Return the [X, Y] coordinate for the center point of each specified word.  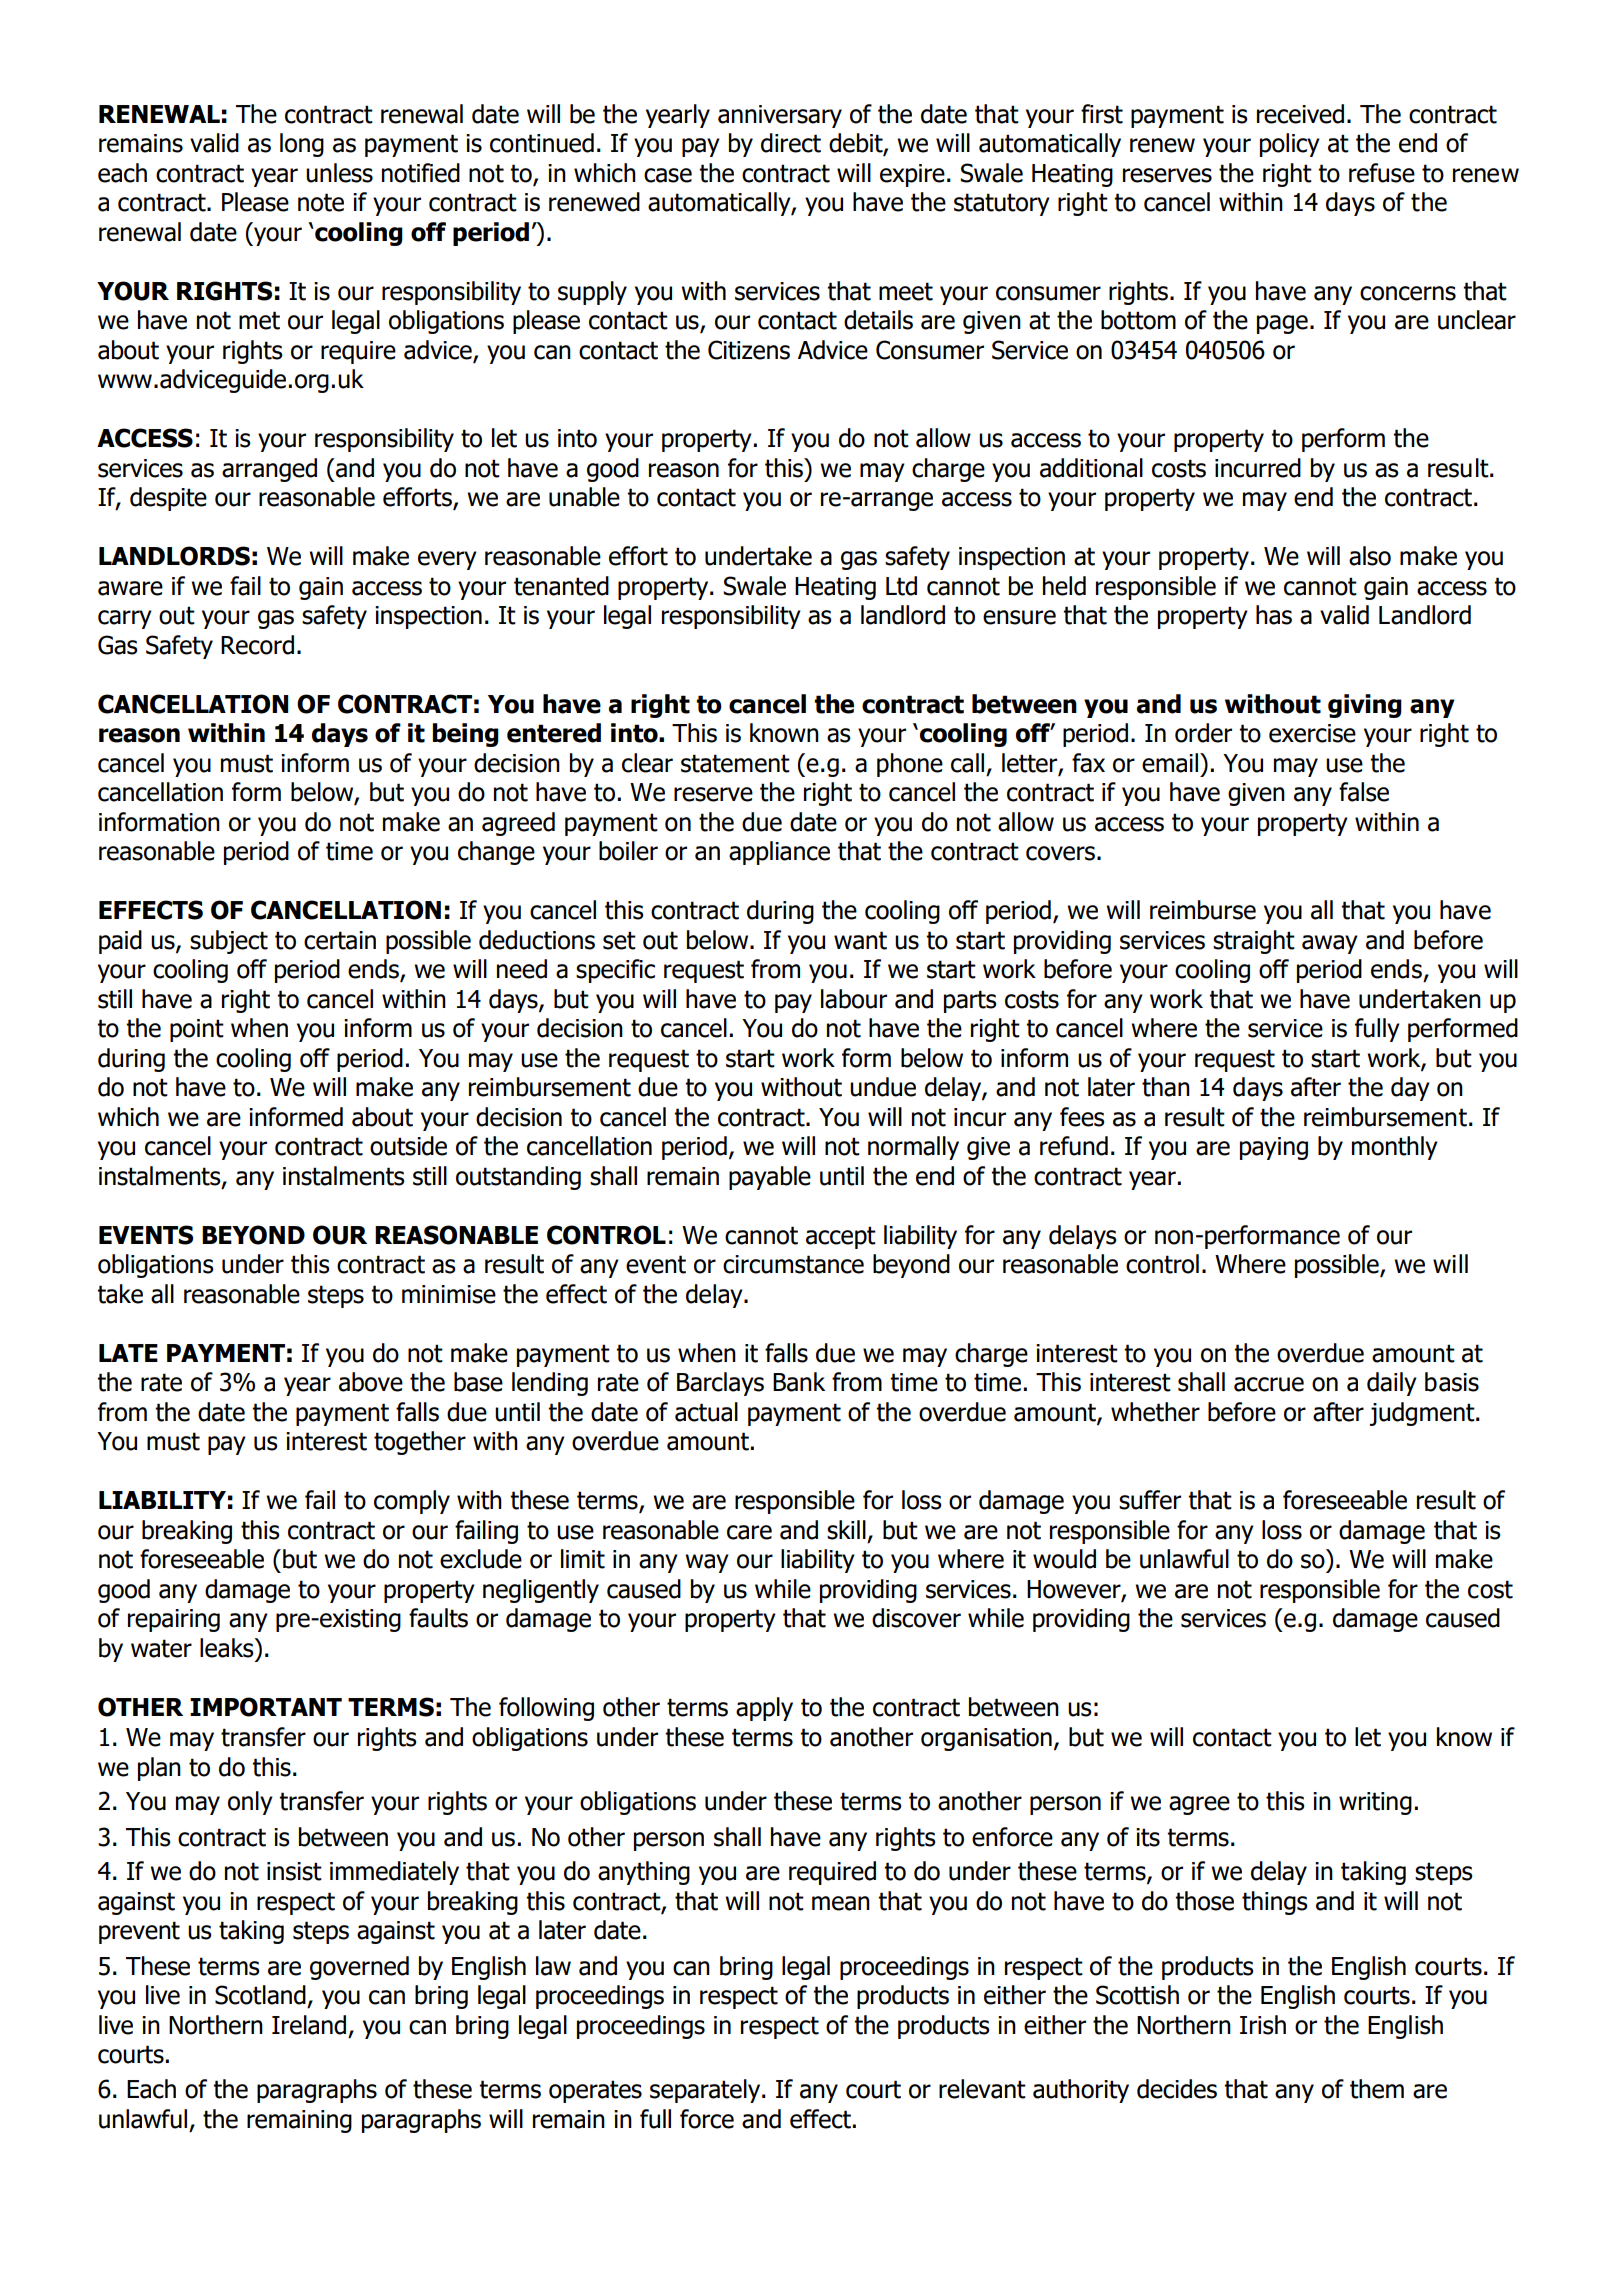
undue [883, 1087]
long [302, 145]
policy [1290, 145]
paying [1274, 1148]
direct [791, 143]
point [197, 1030]
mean [841, 1903]
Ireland [309, 2025]
